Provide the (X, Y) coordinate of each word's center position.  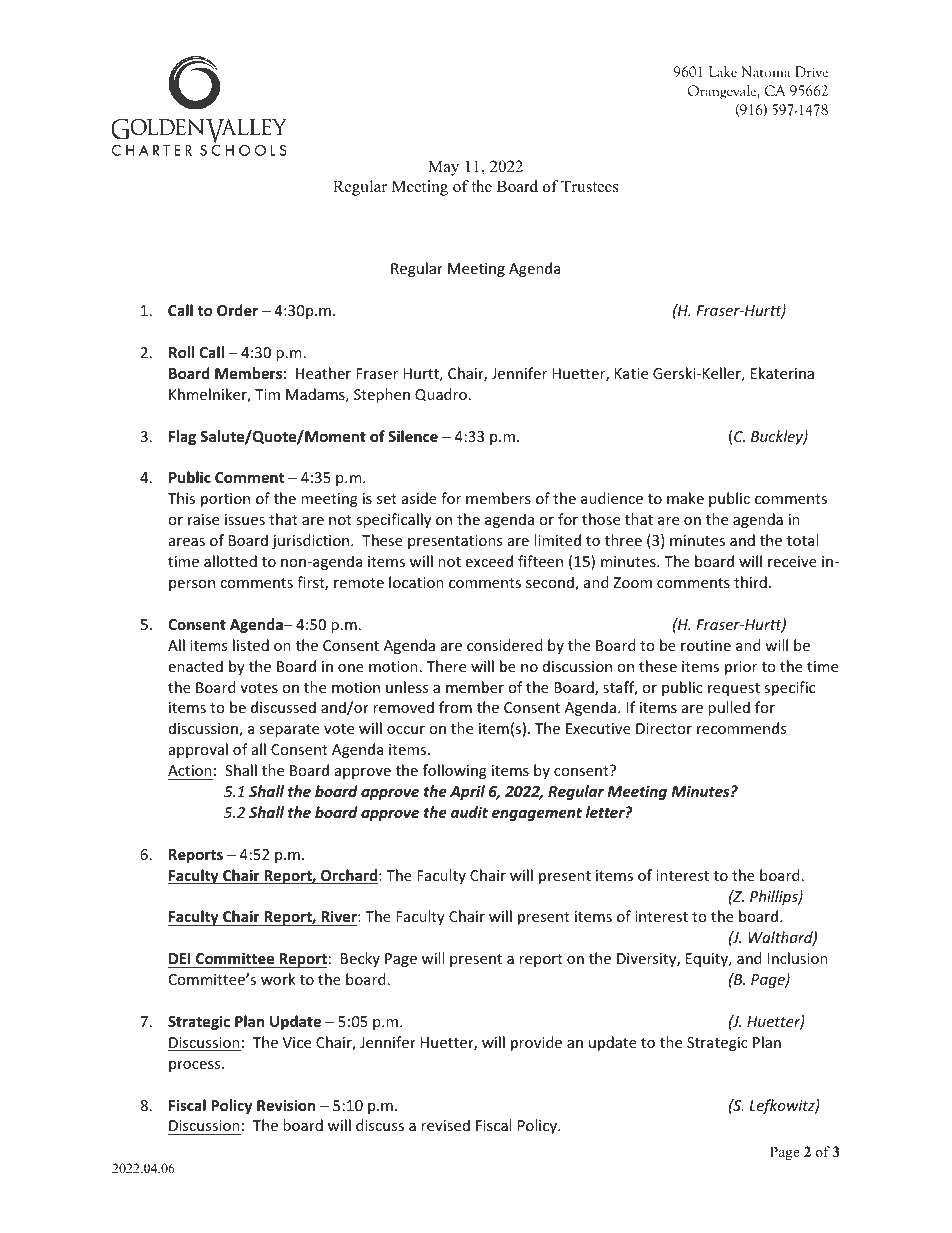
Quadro (441, 395)
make (685, 498)
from (455, 707)
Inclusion (798, 958)
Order (237, 310)
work (278, 979)
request (734, 689)
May (443, 168)
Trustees (590, 186)
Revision (286, 1105)
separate (289, 730)
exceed (489, 561)
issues (245, 519)
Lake (723, 71)
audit (469, 812)
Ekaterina (782, 373)
